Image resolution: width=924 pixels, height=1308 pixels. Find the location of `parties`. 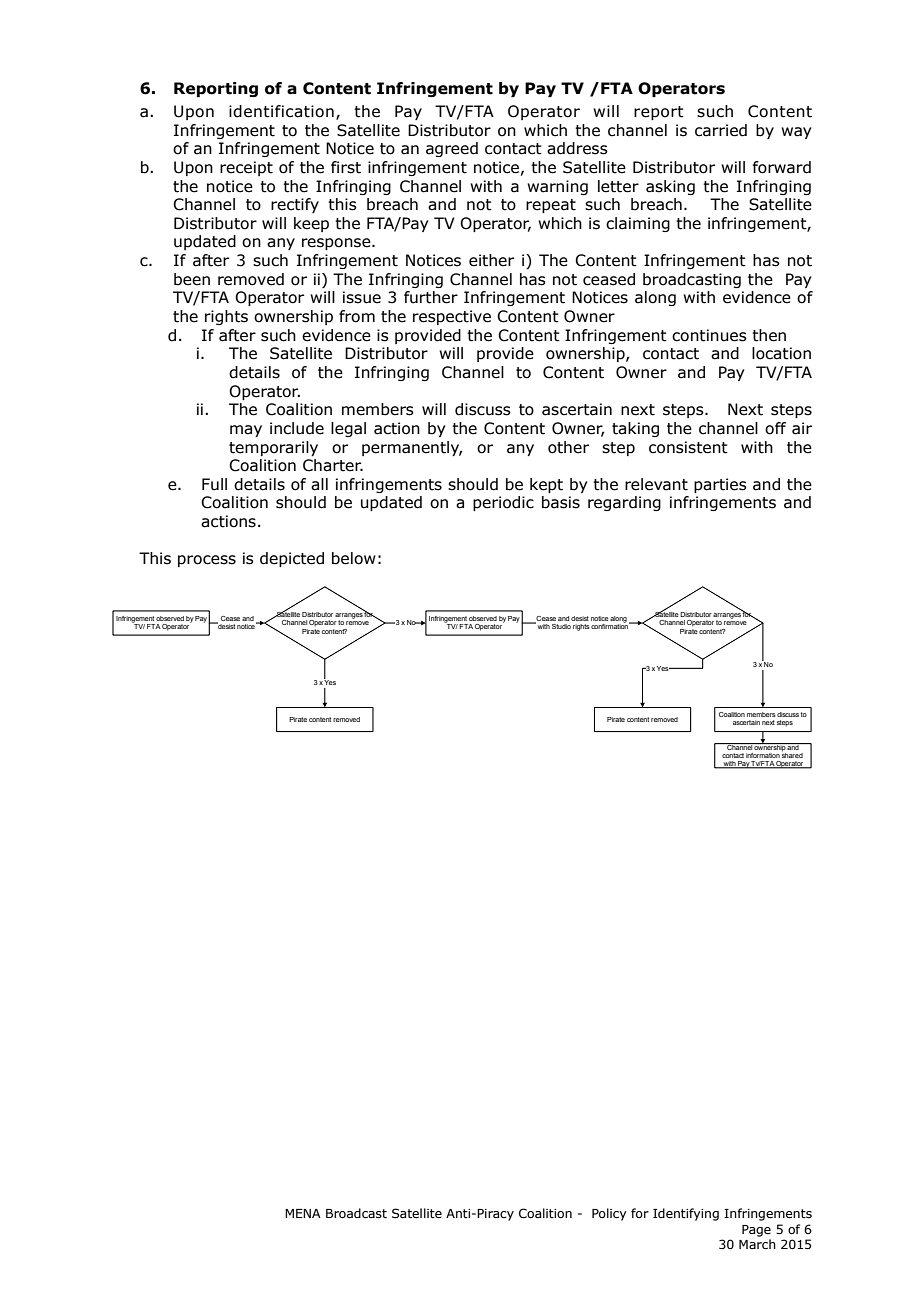

parties is located at coordinates (720, 485).
